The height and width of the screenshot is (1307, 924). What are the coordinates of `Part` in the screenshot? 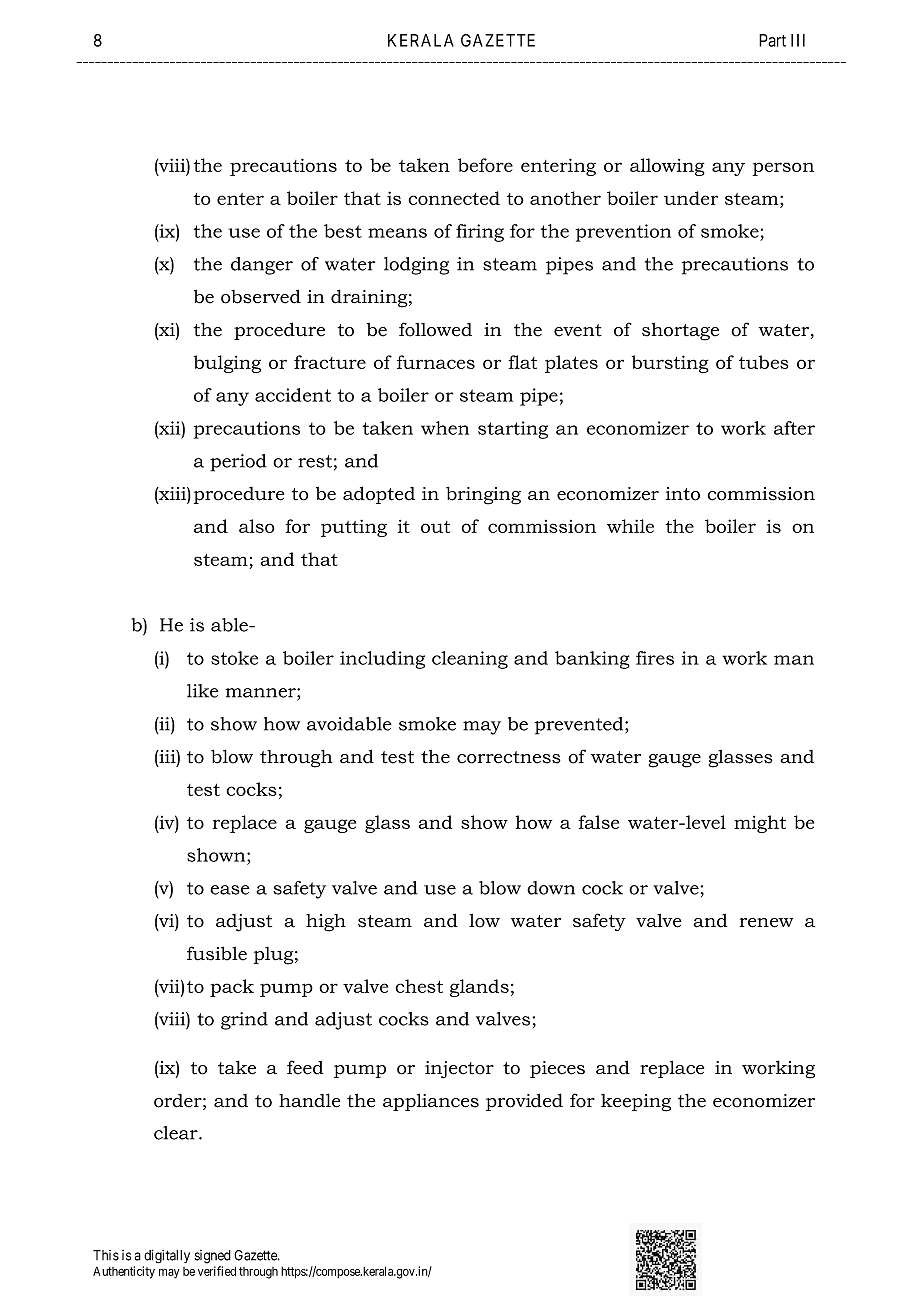 It's located at (772, 40).
